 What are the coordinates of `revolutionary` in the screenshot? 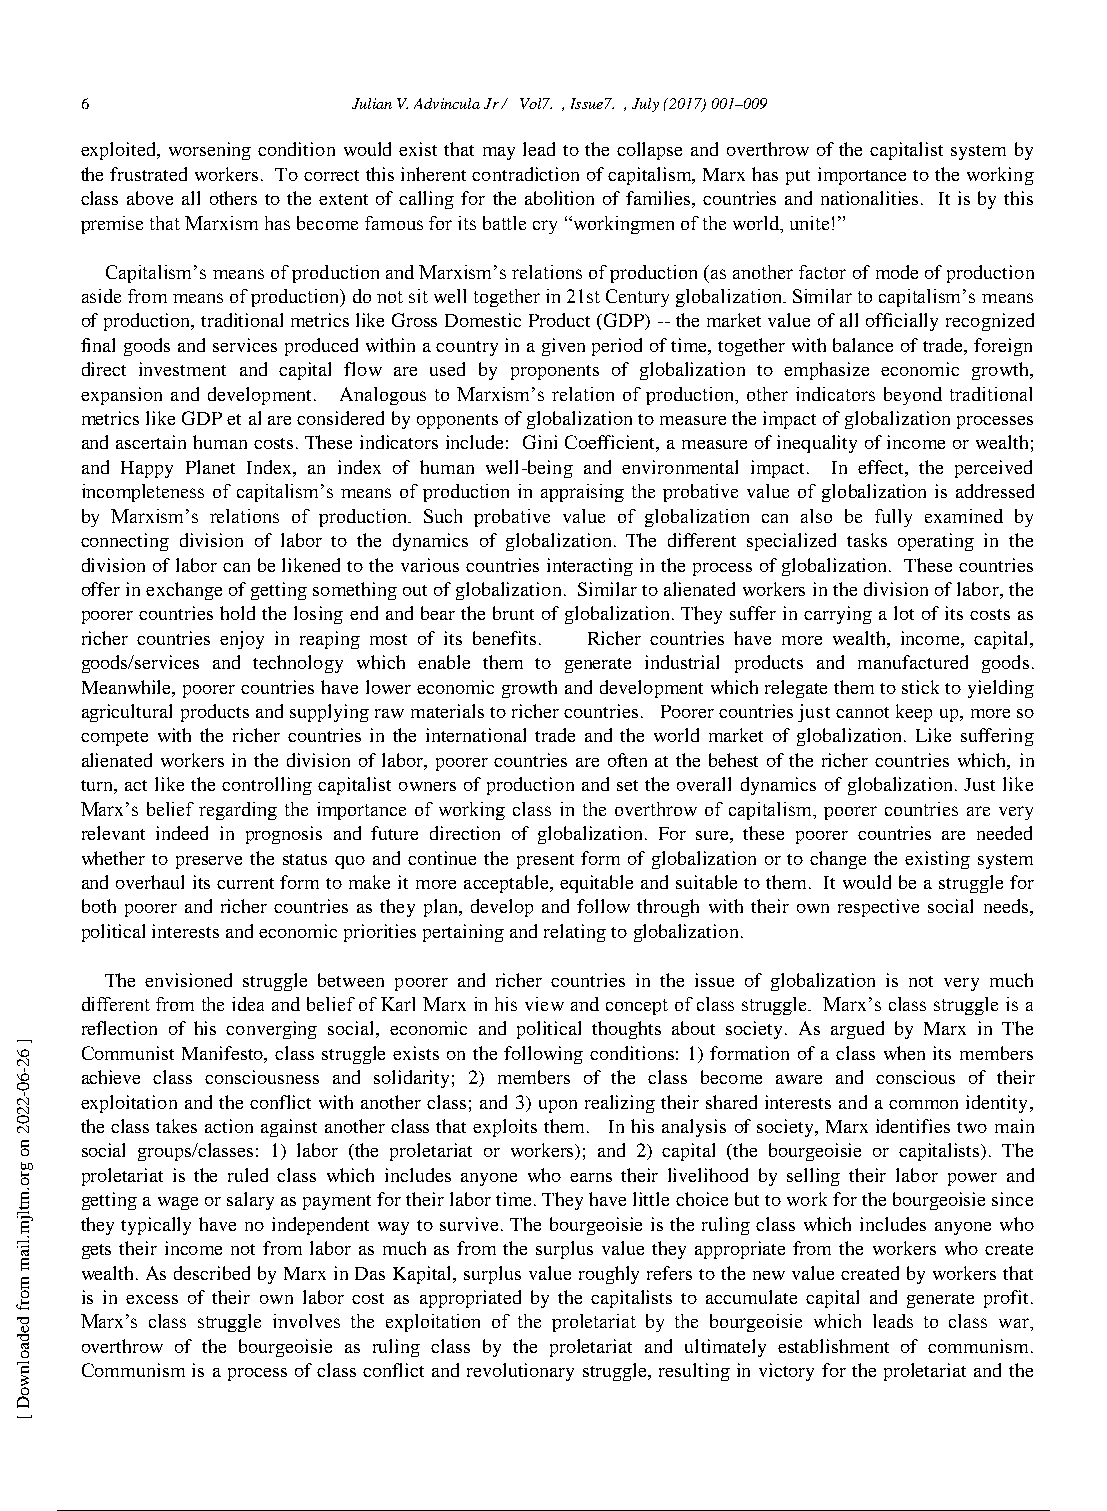 It's located at (520, 1372).
